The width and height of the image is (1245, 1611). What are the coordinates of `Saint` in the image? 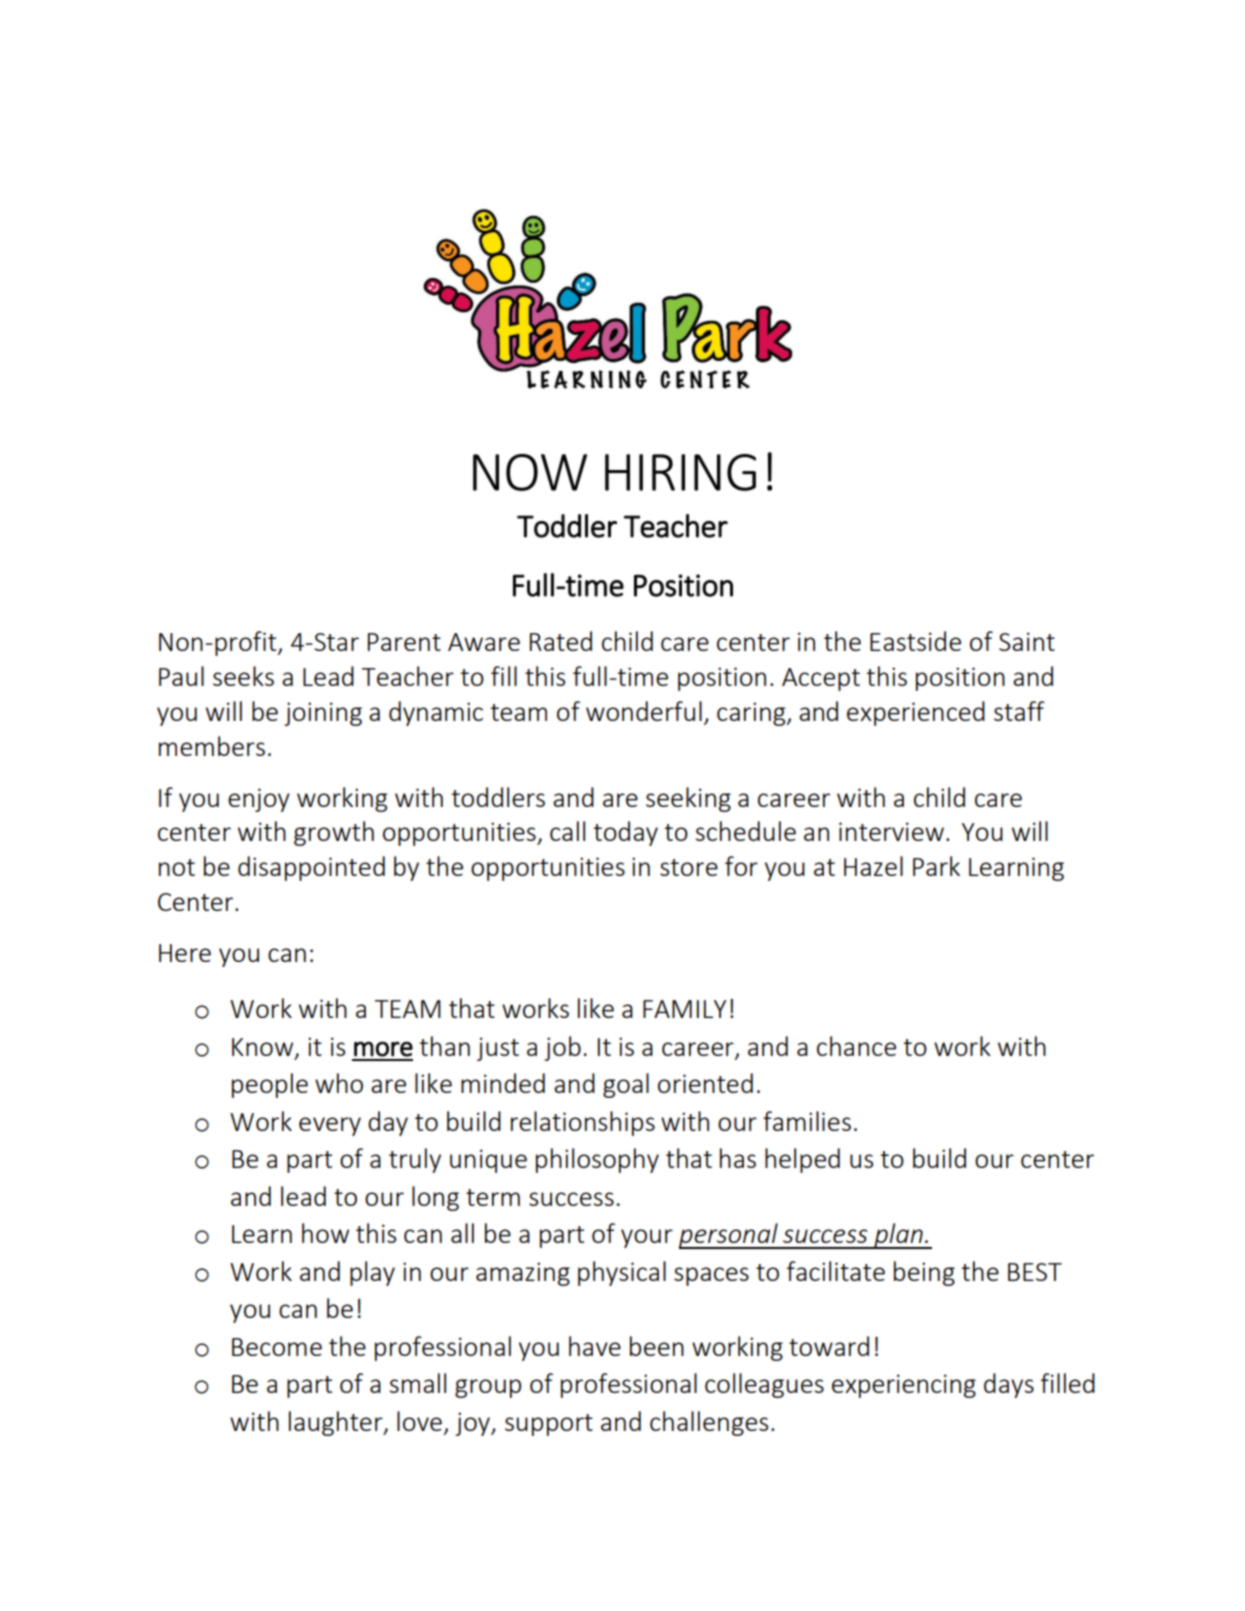 It's located at (1027, 641).
